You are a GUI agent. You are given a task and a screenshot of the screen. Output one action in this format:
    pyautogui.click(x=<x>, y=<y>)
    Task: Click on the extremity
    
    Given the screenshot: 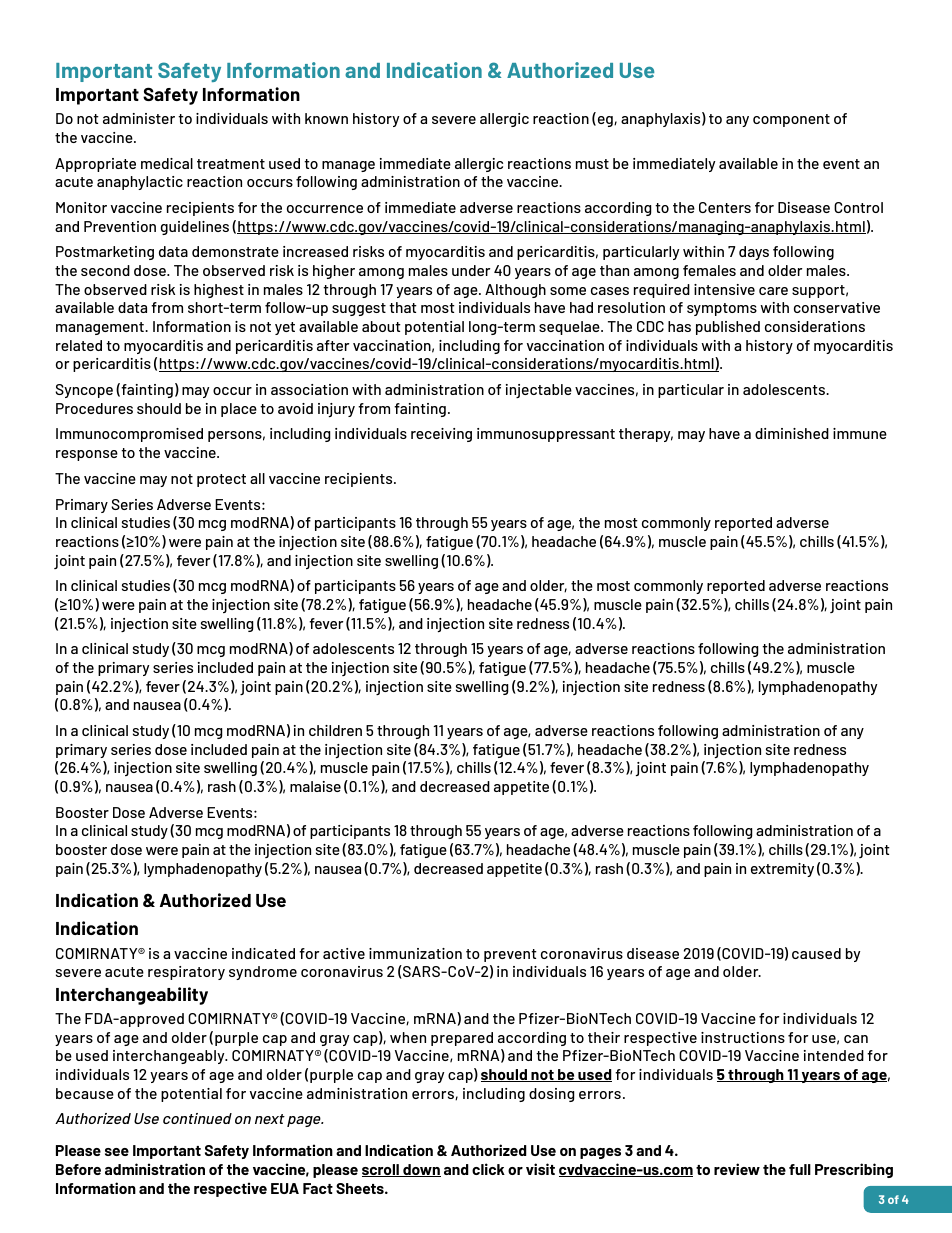 What is the action you would take?
    pyautogui.click(x=782, y=870)
